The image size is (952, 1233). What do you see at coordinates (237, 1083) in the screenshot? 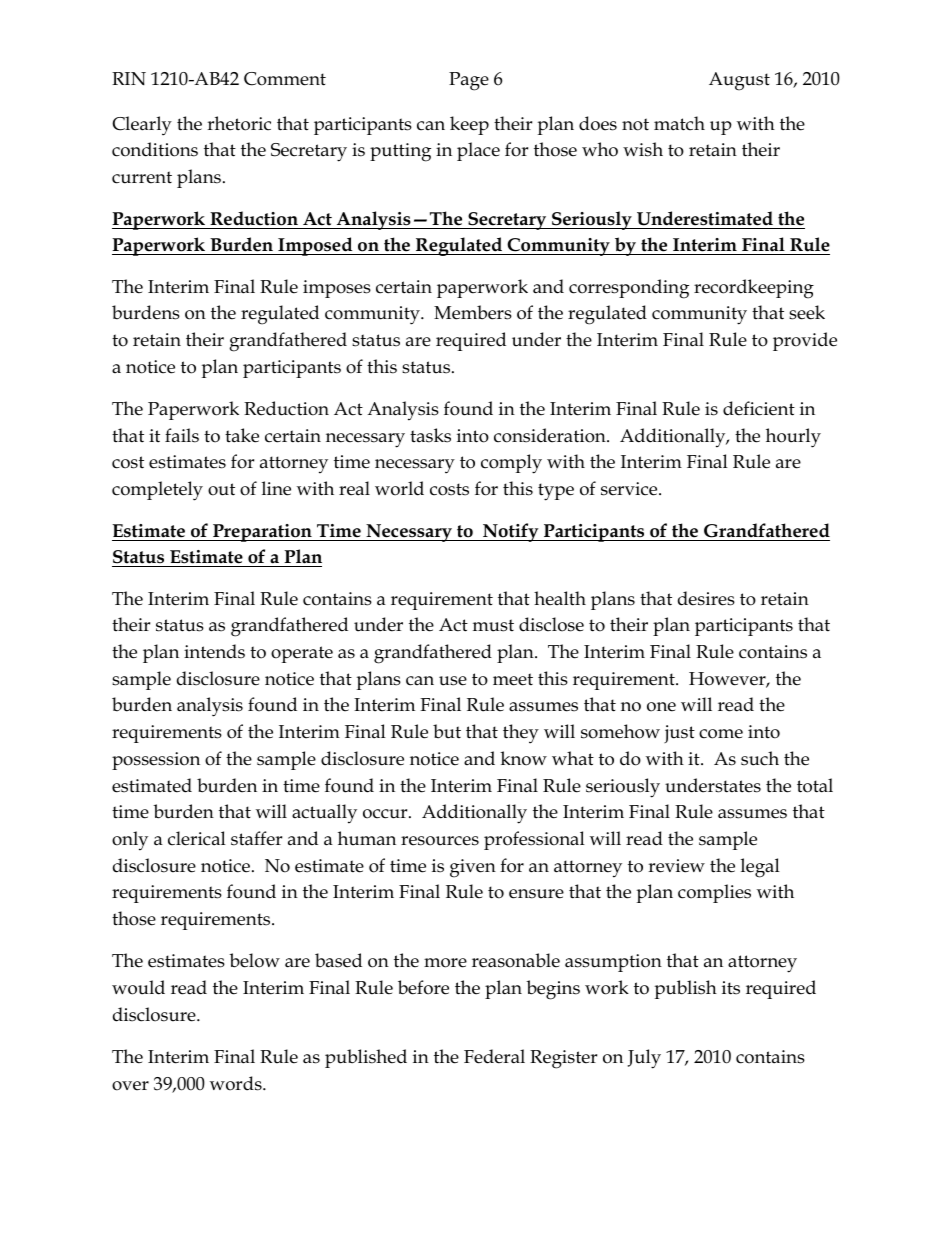
I see `words` at bounding box center [237, 1083].
